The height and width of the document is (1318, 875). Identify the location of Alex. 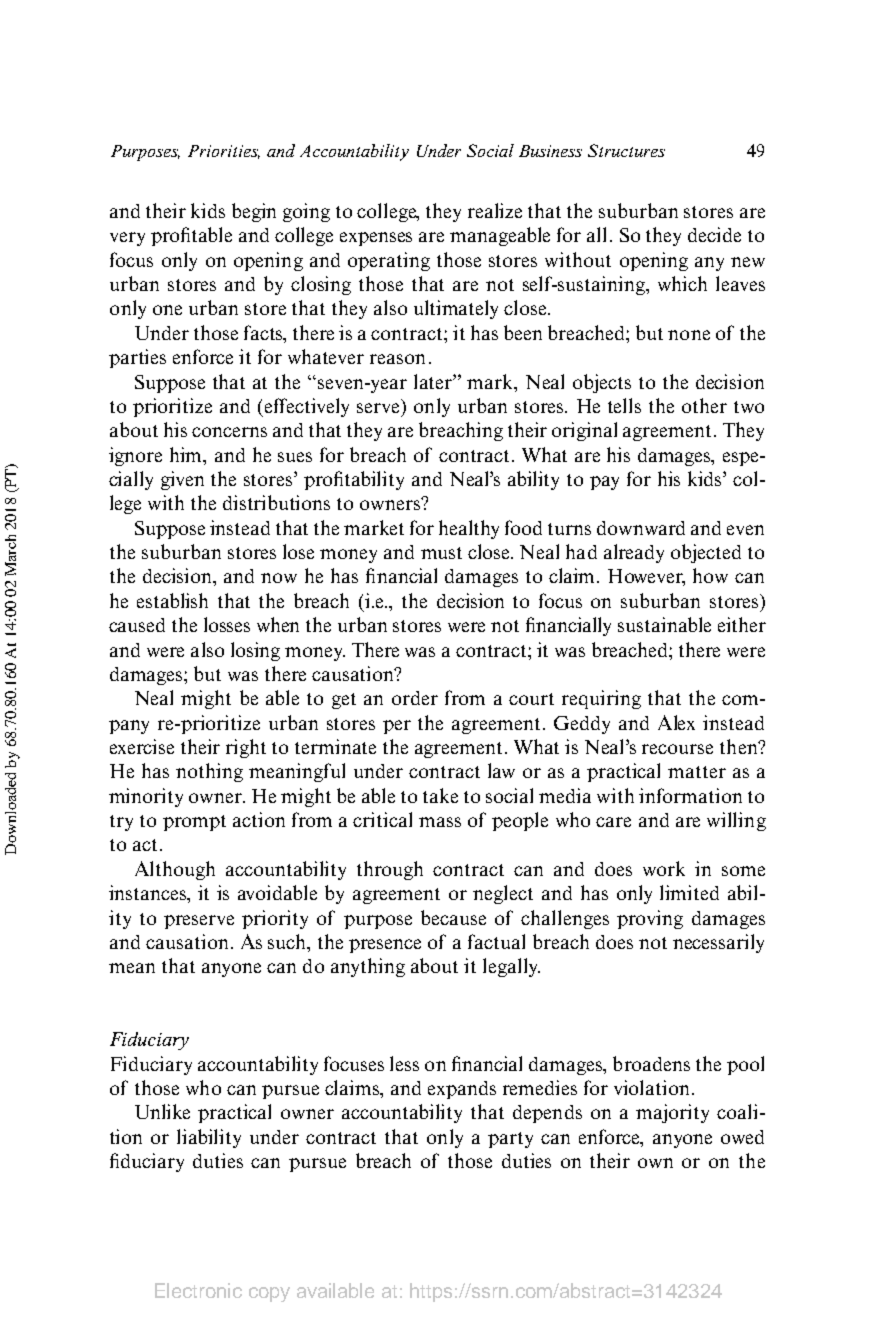
(676, 722).
